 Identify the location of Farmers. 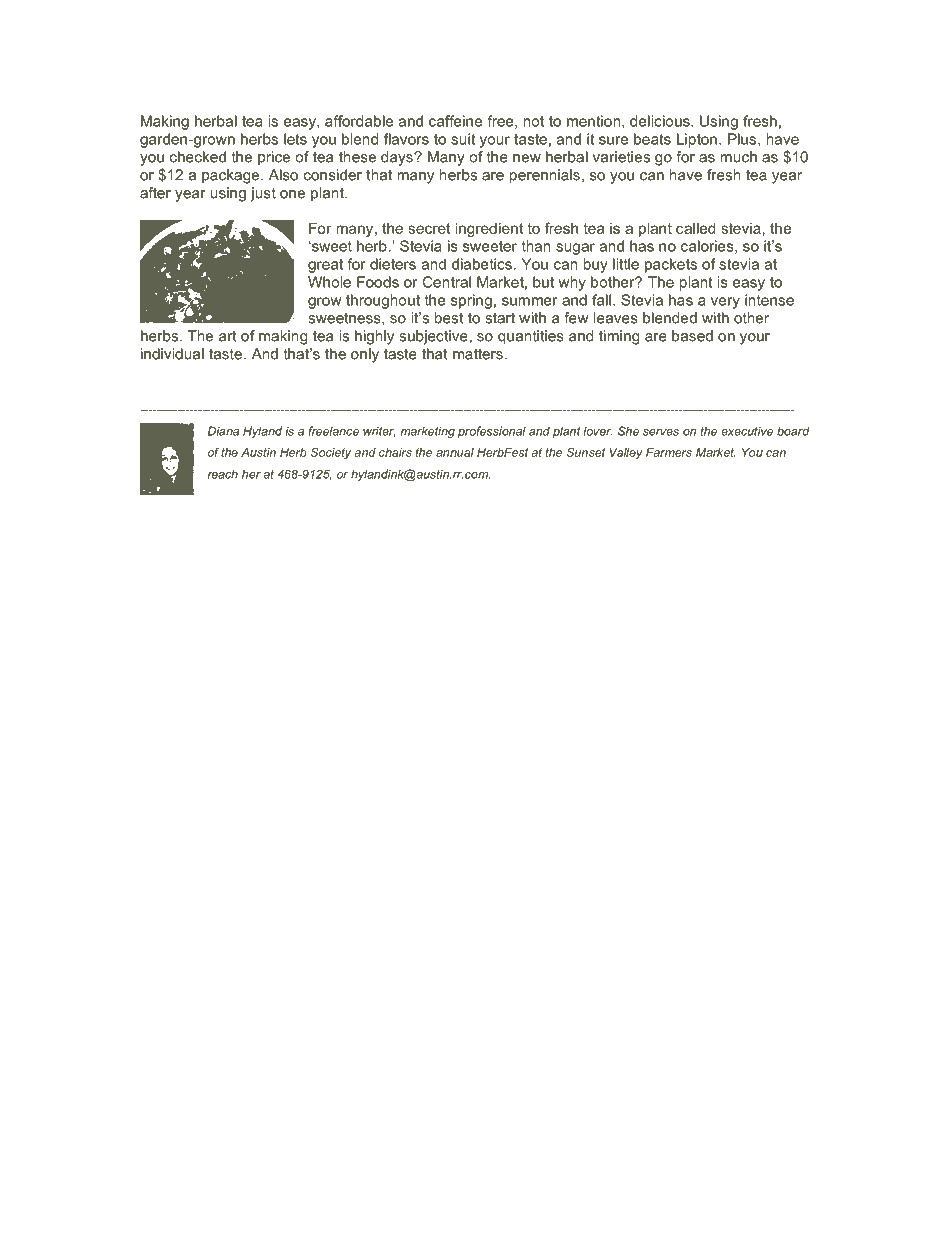
(669, 452).
